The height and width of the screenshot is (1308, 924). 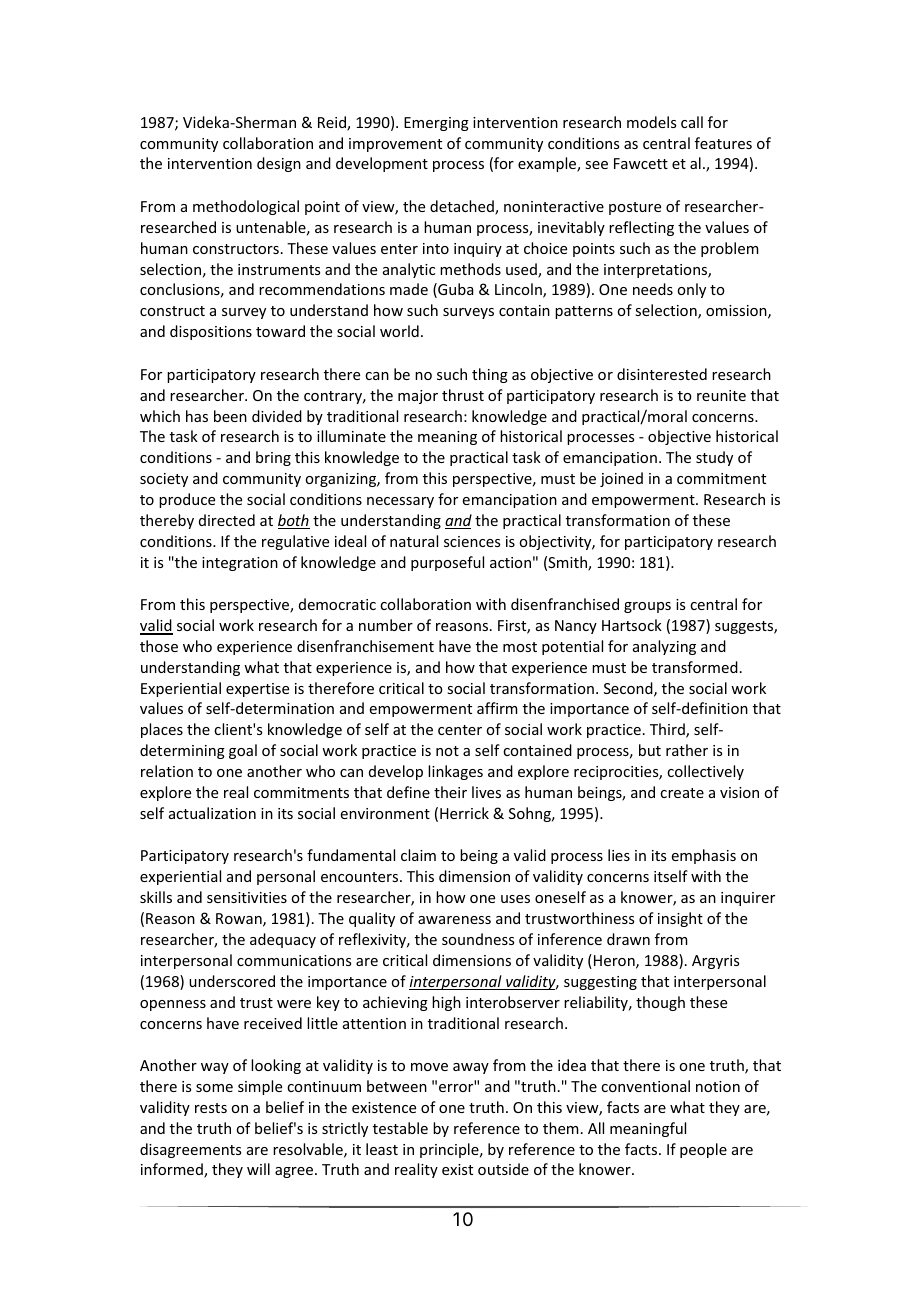 What do you see at coordinates (211, 1108) in the screenshot?
I see `rests` at bounding box center [211, 1108].
